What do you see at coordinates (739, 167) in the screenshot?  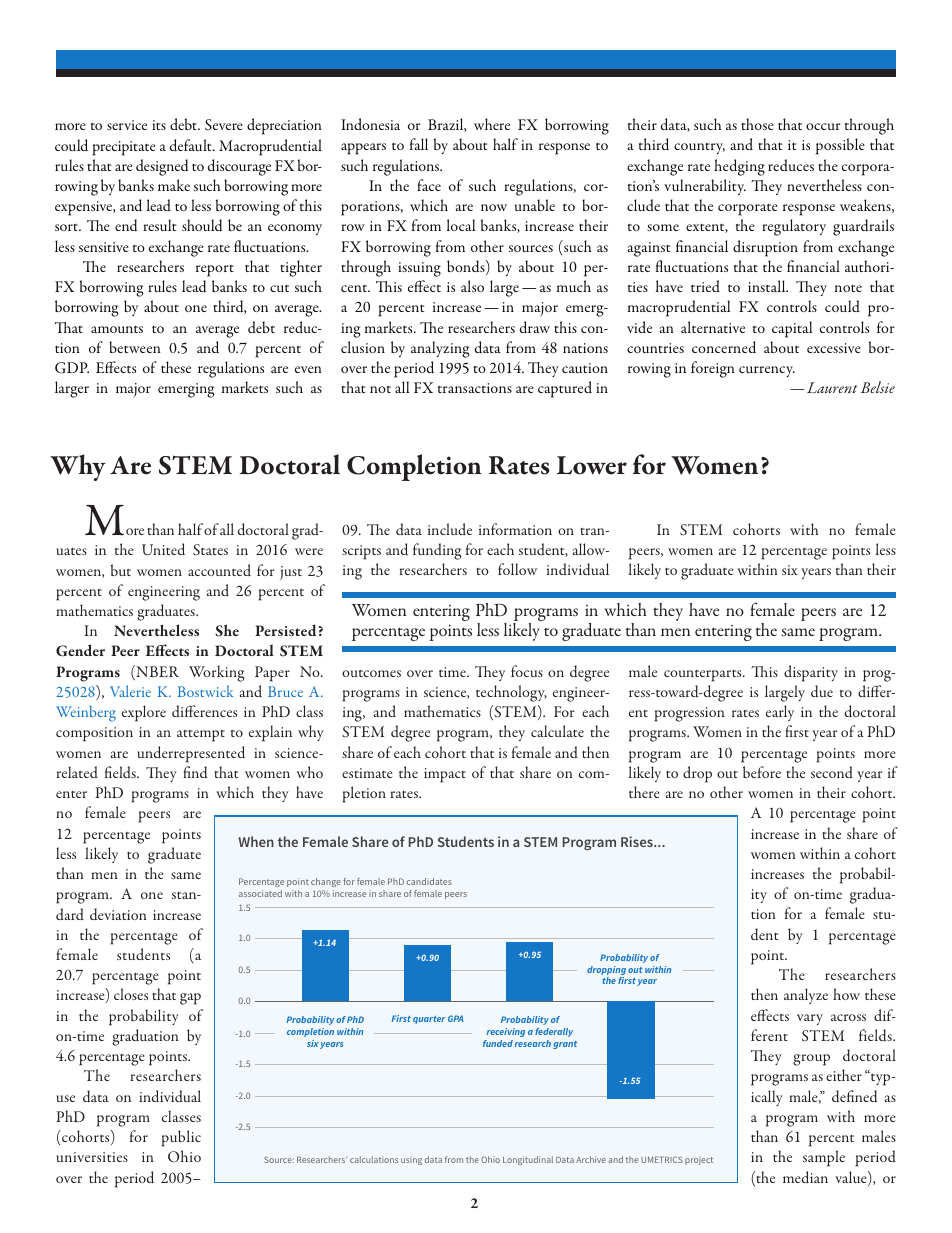 I see `hedging` at bounding box center [739, 167].
